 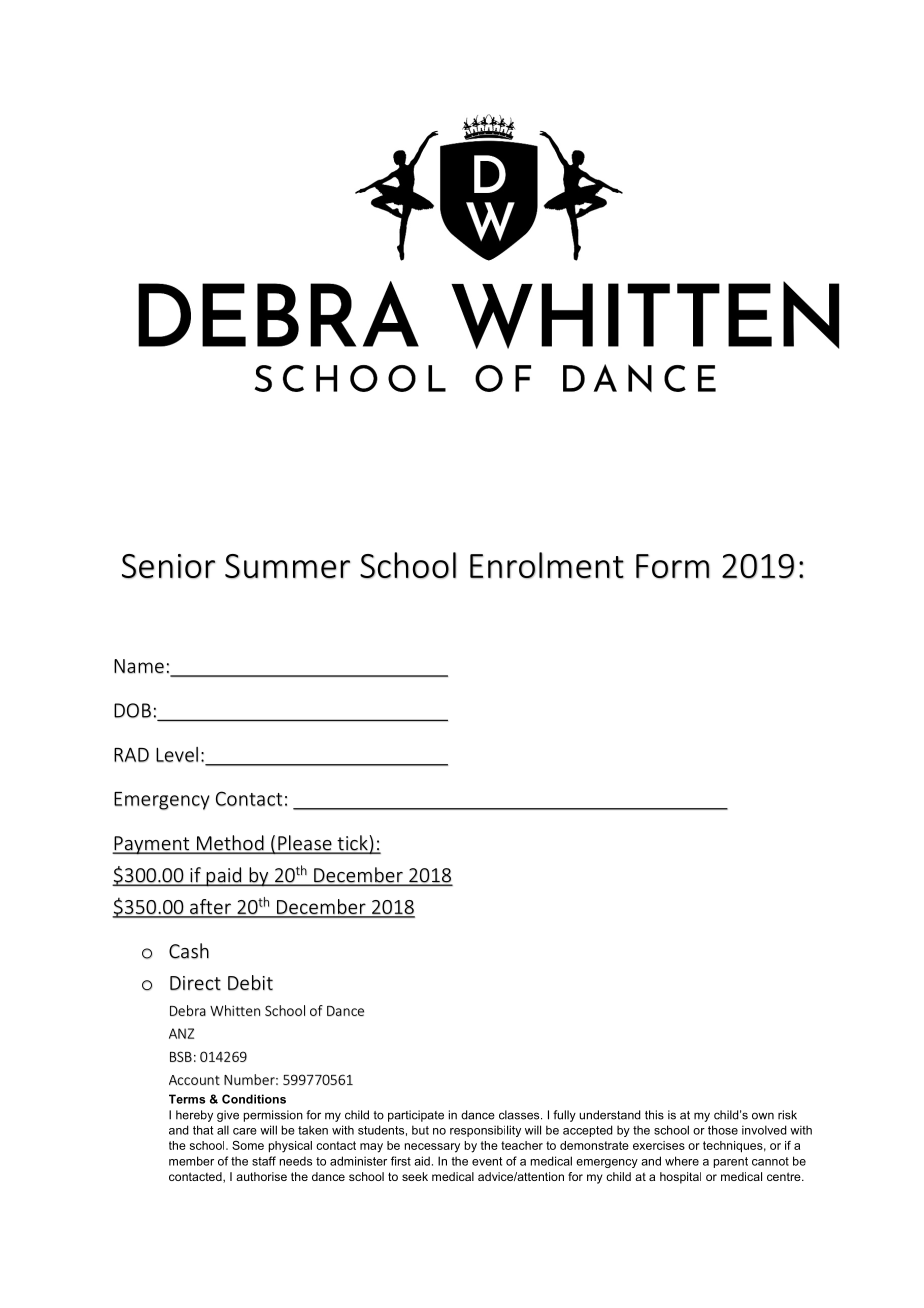 I want to click on Please, so click(x=305, y=844).
